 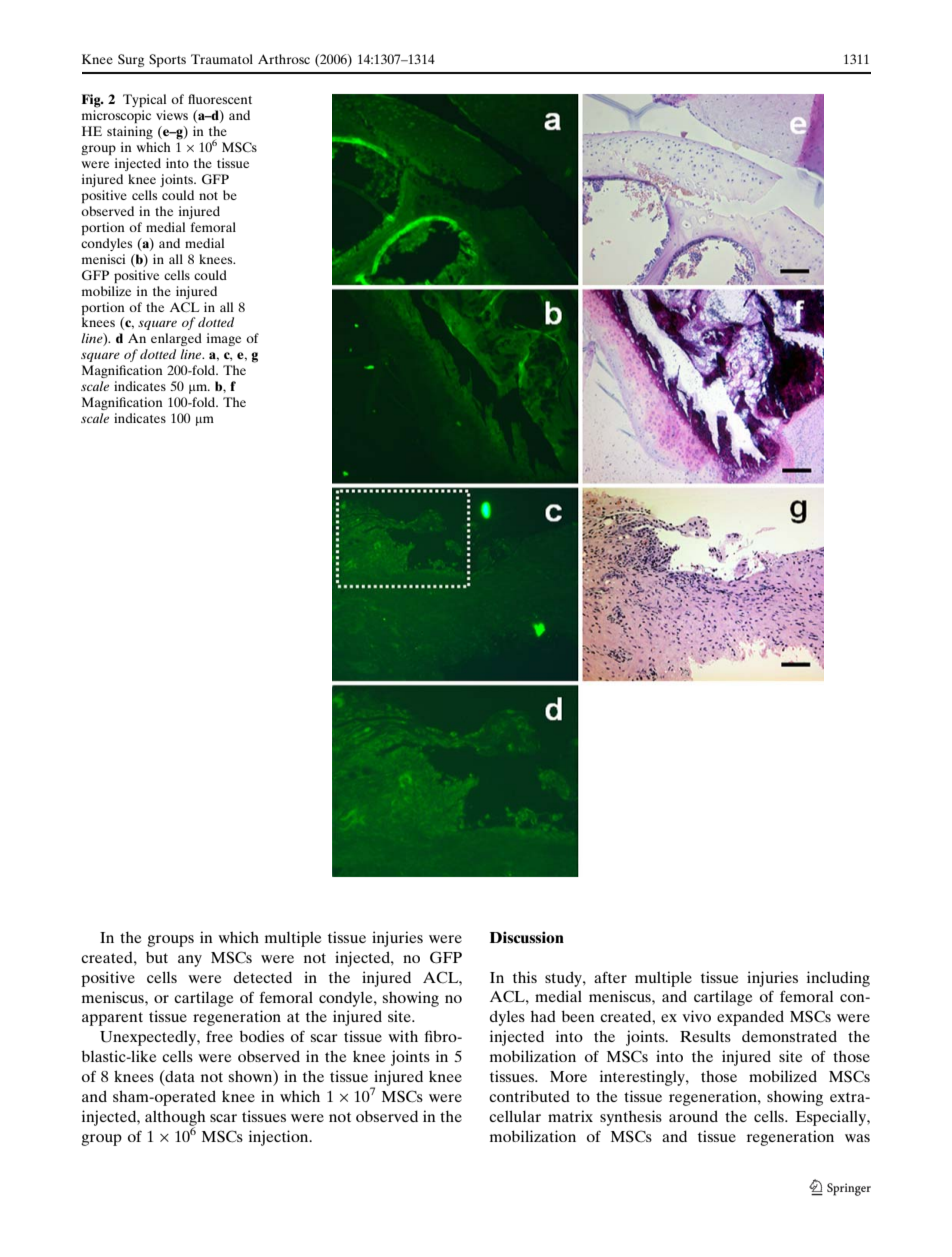 I want to click on enlarged, so click(x=176, y=339).
